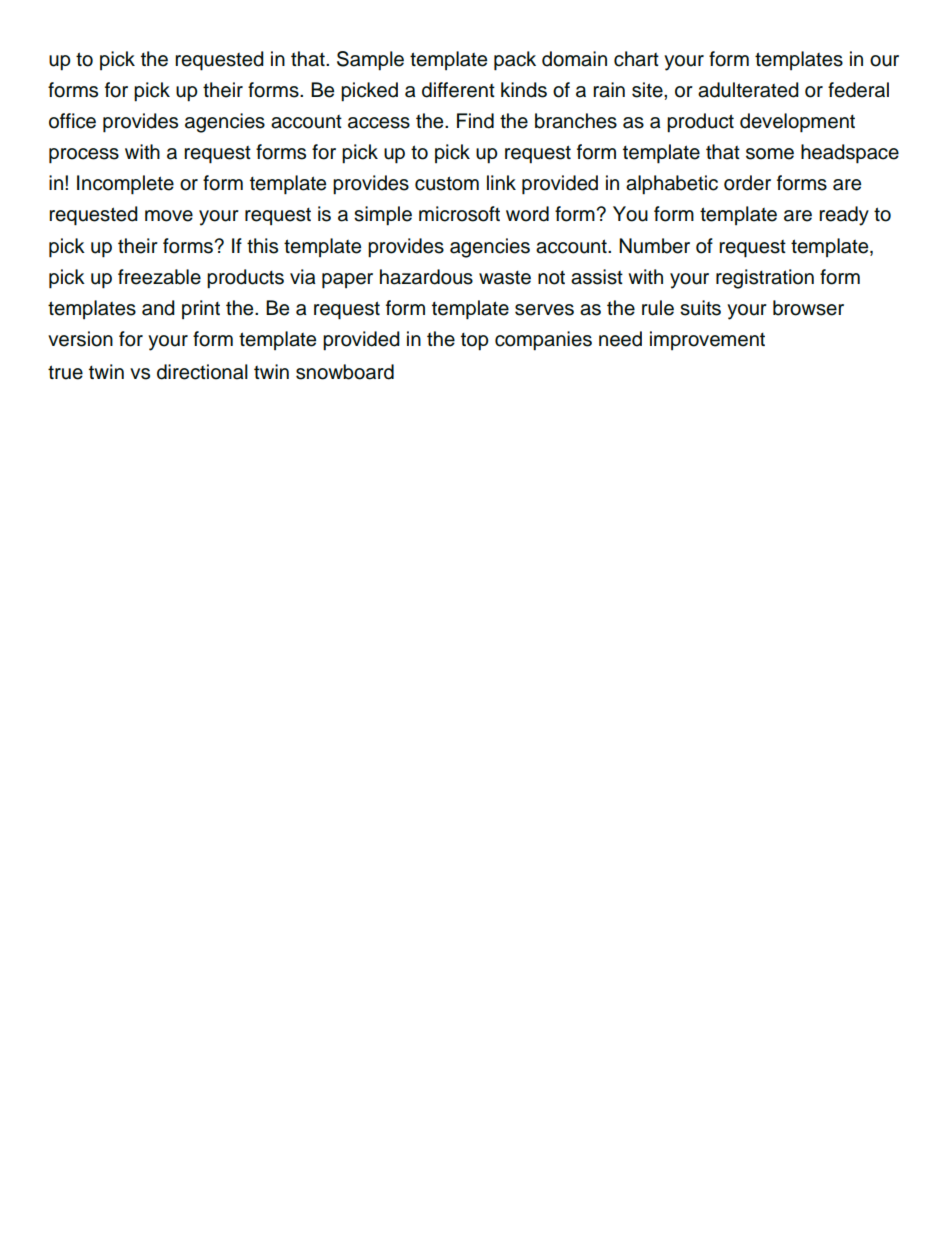  Describe the element at coordinates (84, 156) in the screenshot. I see `process` at that location.
